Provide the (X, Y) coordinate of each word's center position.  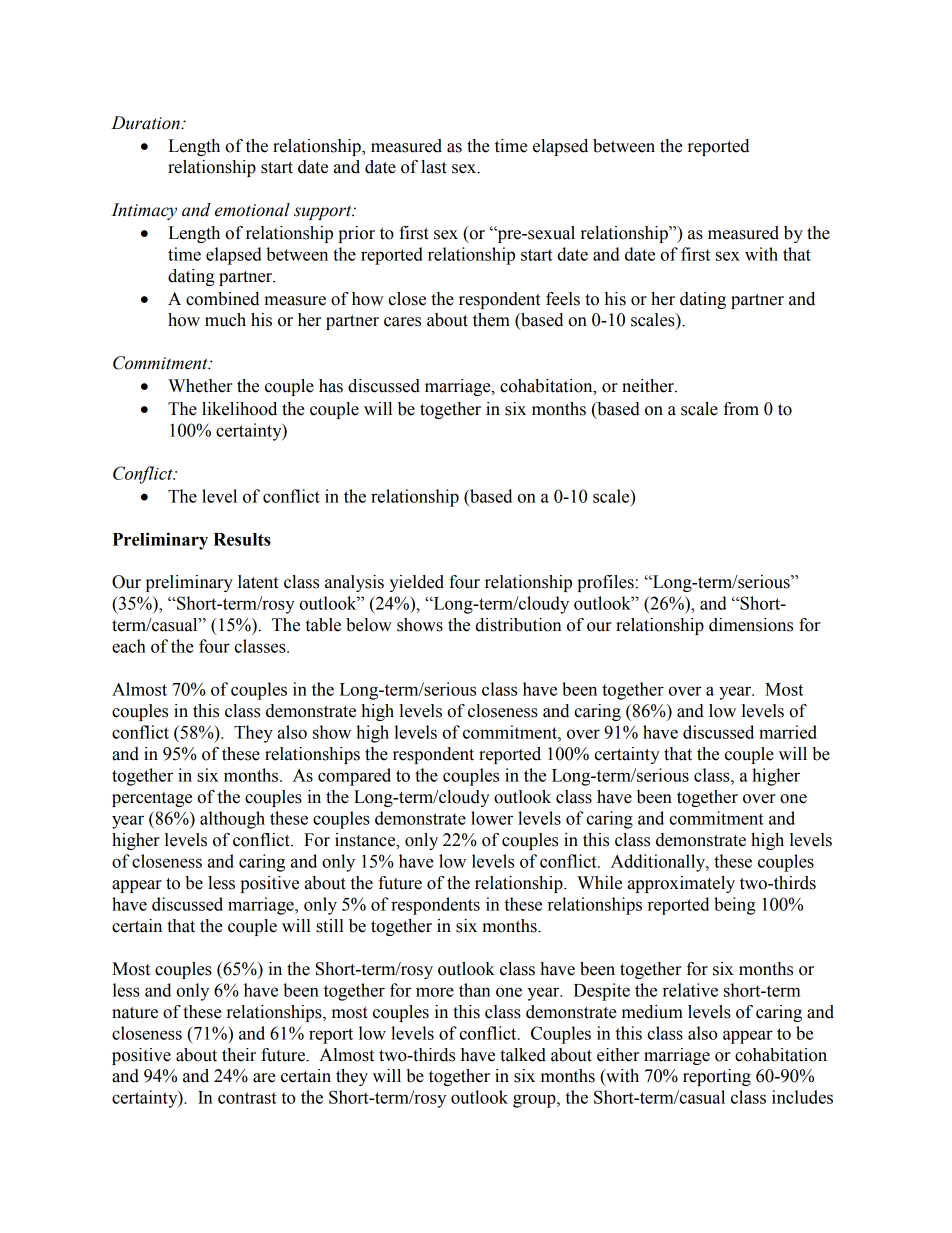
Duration (146, 123)
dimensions (751, 625)
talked (523, 1055)
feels (563, 299)
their (239, 1055)
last (434, 167)
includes (802, 1097)
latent (258, 582)
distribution (518, 625)
